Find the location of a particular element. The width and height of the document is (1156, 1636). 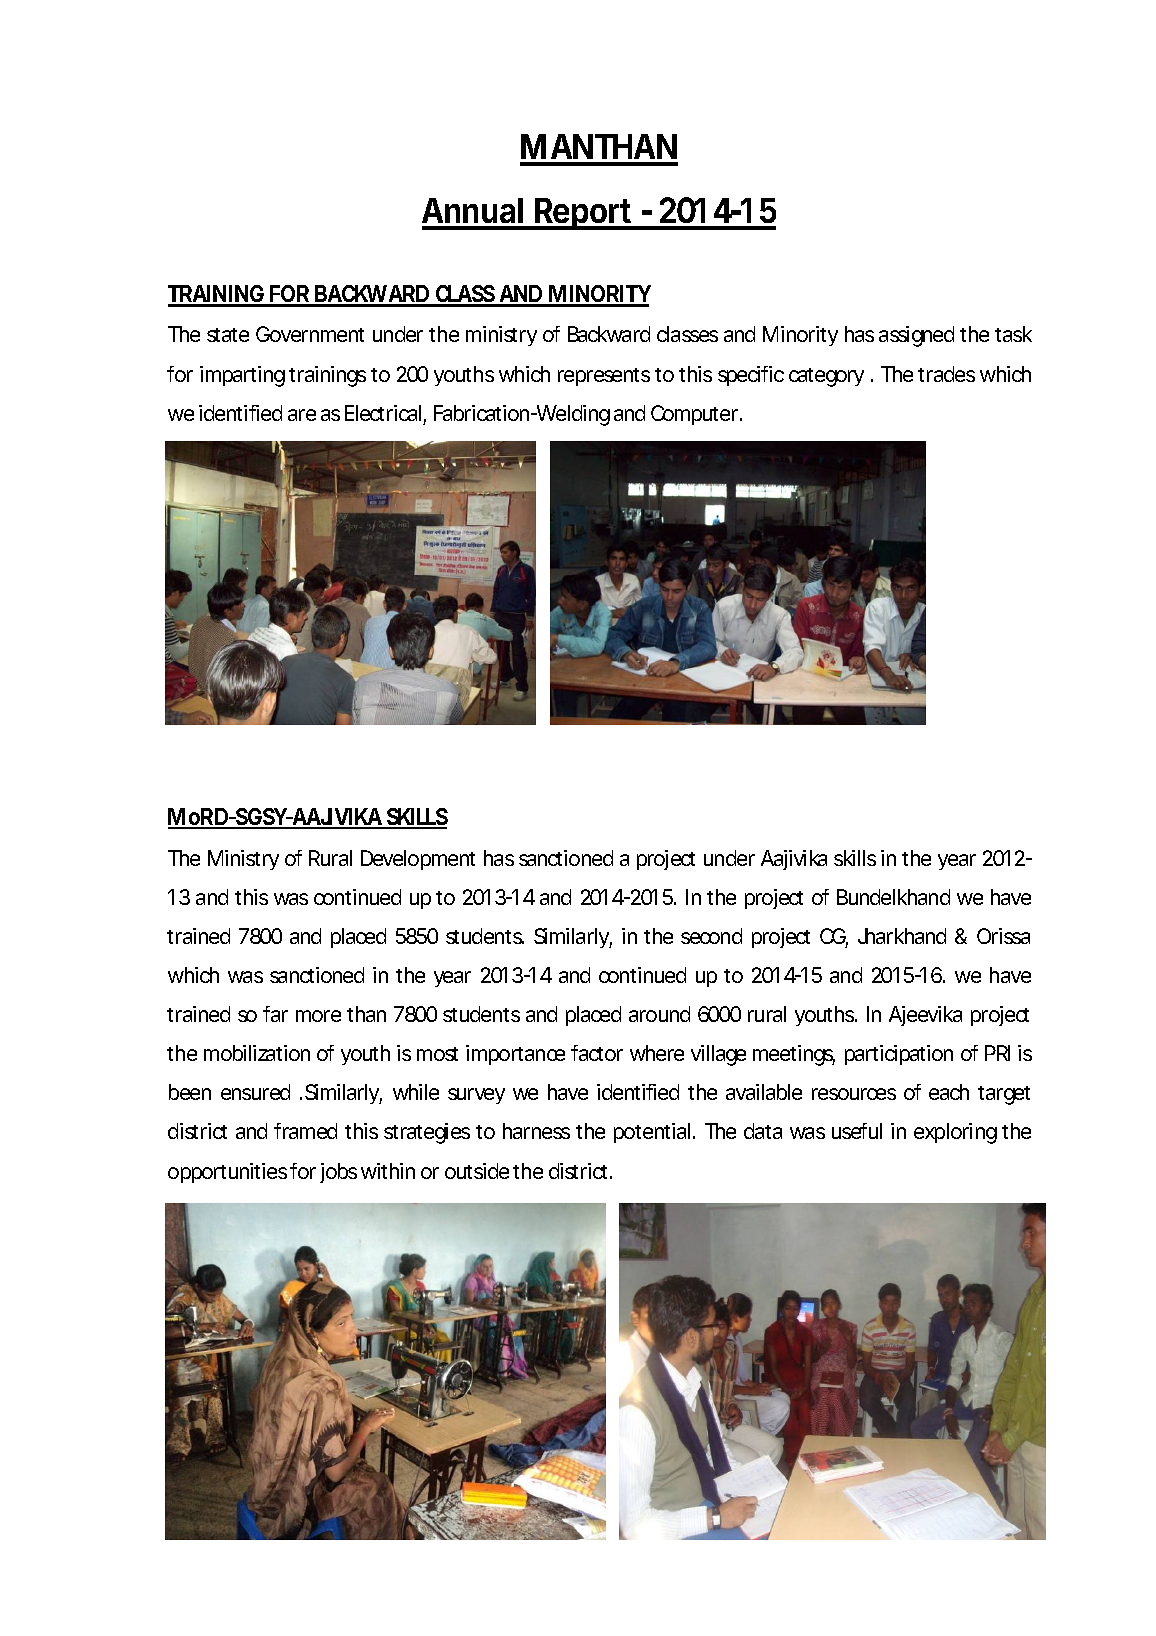

Government is located at coordinates (310, 334).
